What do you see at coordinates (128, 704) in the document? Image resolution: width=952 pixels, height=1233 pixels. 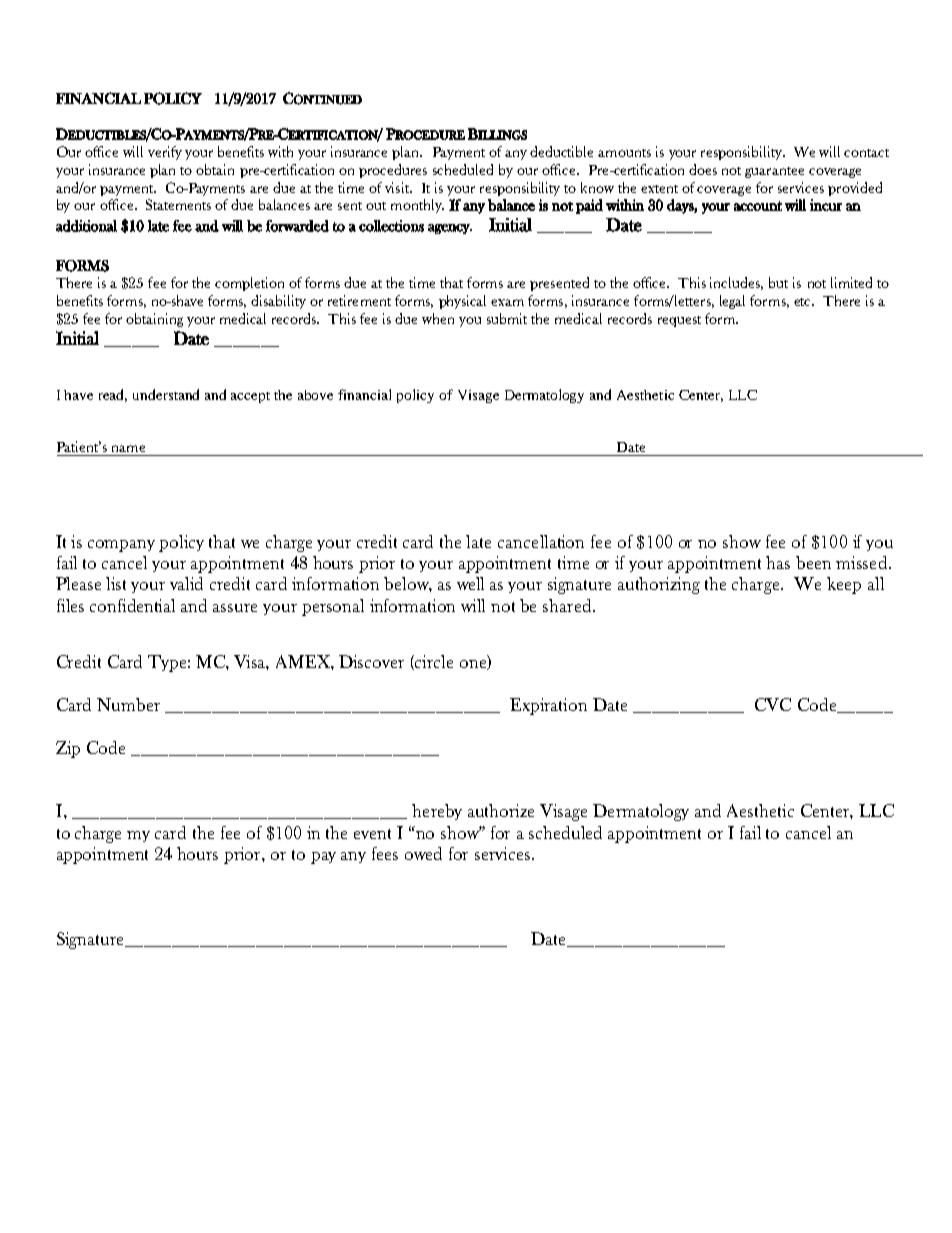 I see `Number` at bounding box center [128, 704].
